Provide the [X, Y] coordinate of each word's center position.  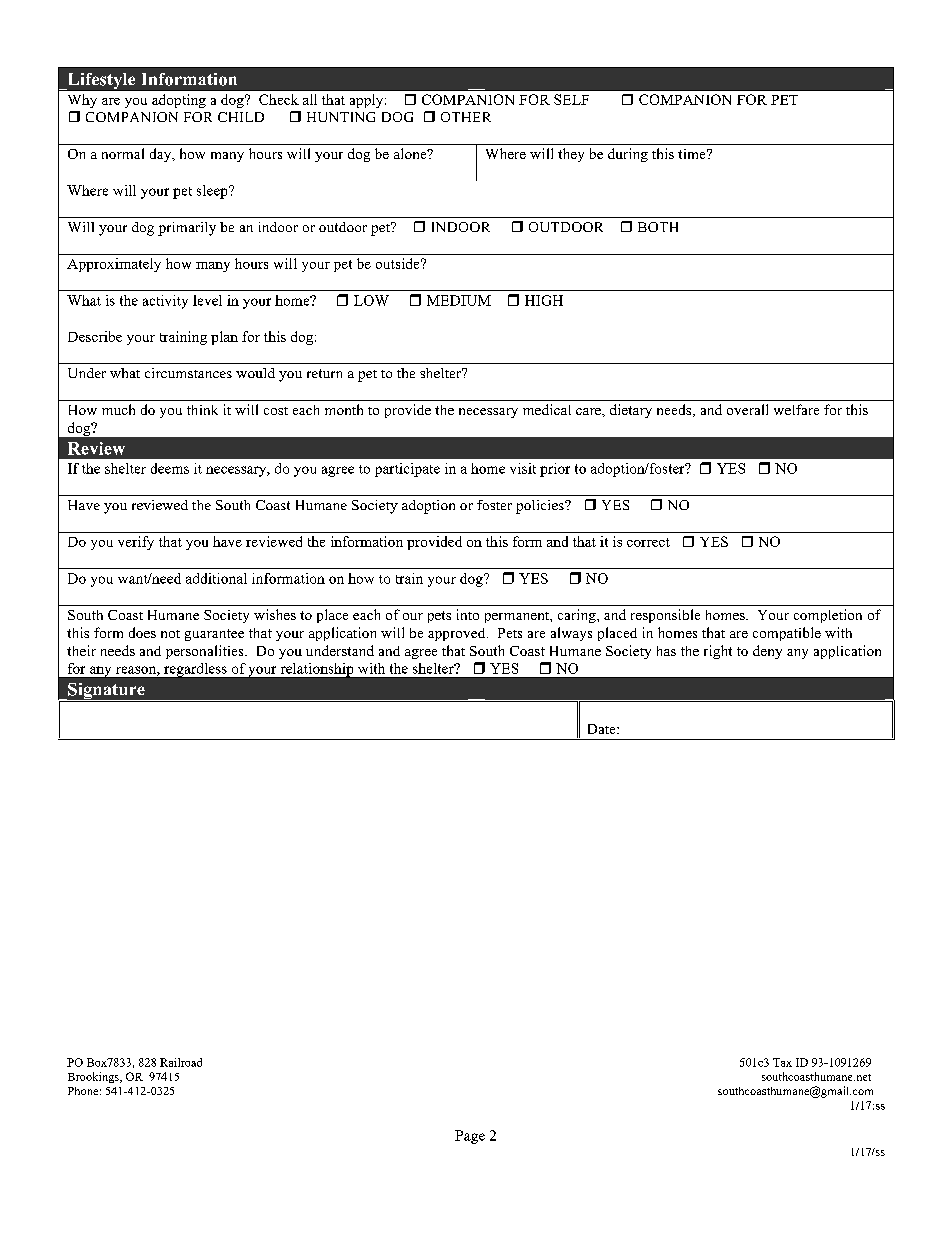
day [162, 155]
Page [470, 1137]
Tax [782, 1062]
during [628, 155]
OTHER [466, 117]
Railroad [181, 1062]
